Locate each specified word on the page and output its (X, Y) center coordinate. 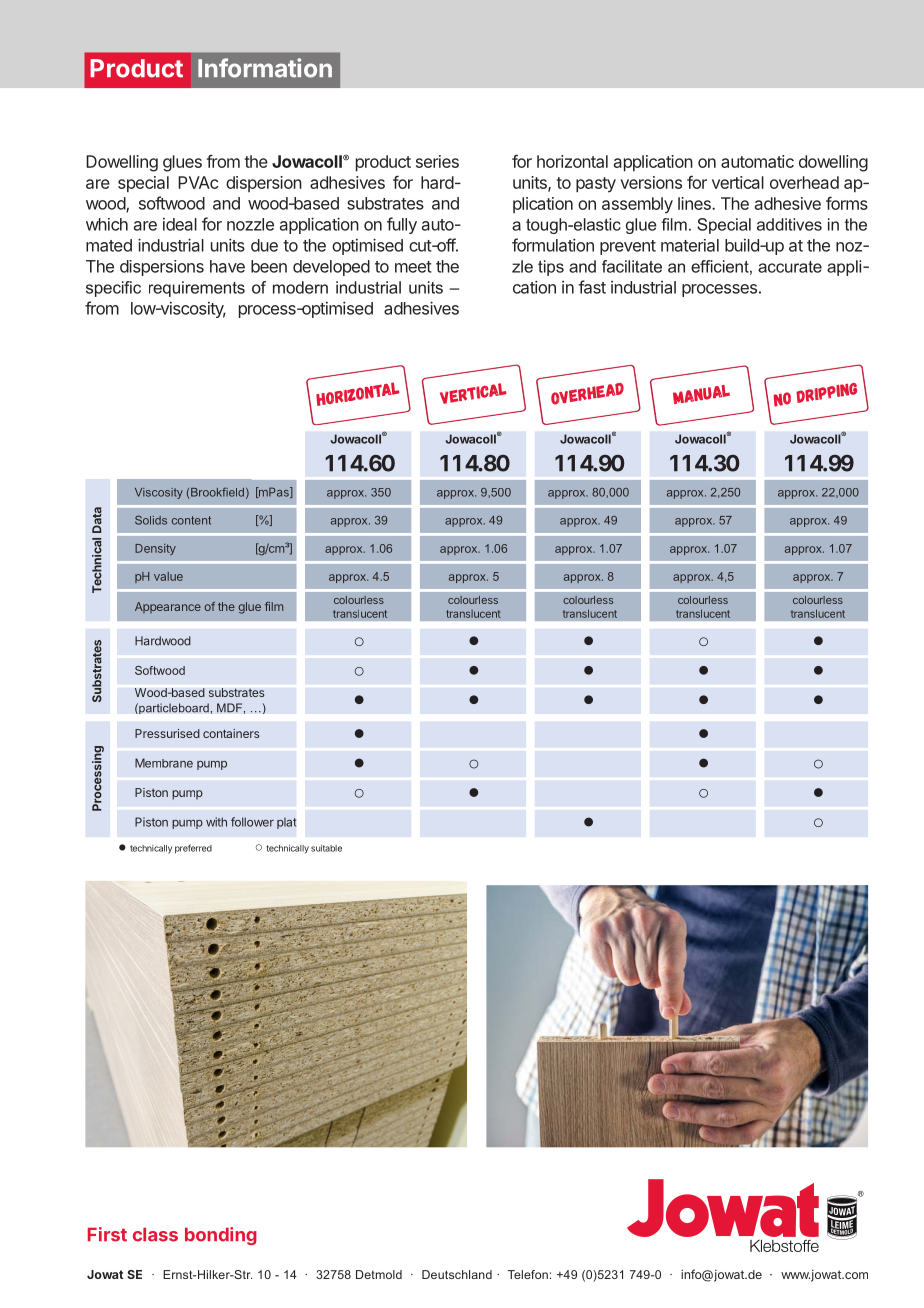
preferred (193, 849)
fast (592, 287)
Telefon (528, 1274)
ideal (180, 224)
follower (252, 822)
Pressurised (167, 733)
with (216, 822)
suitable (326, 848)
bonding (221, 1236)
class (155, 1235)
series (437, 161)
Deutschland (457, 1274)
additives (789, 224)
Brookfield (217, 492)
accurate (790, 267)
